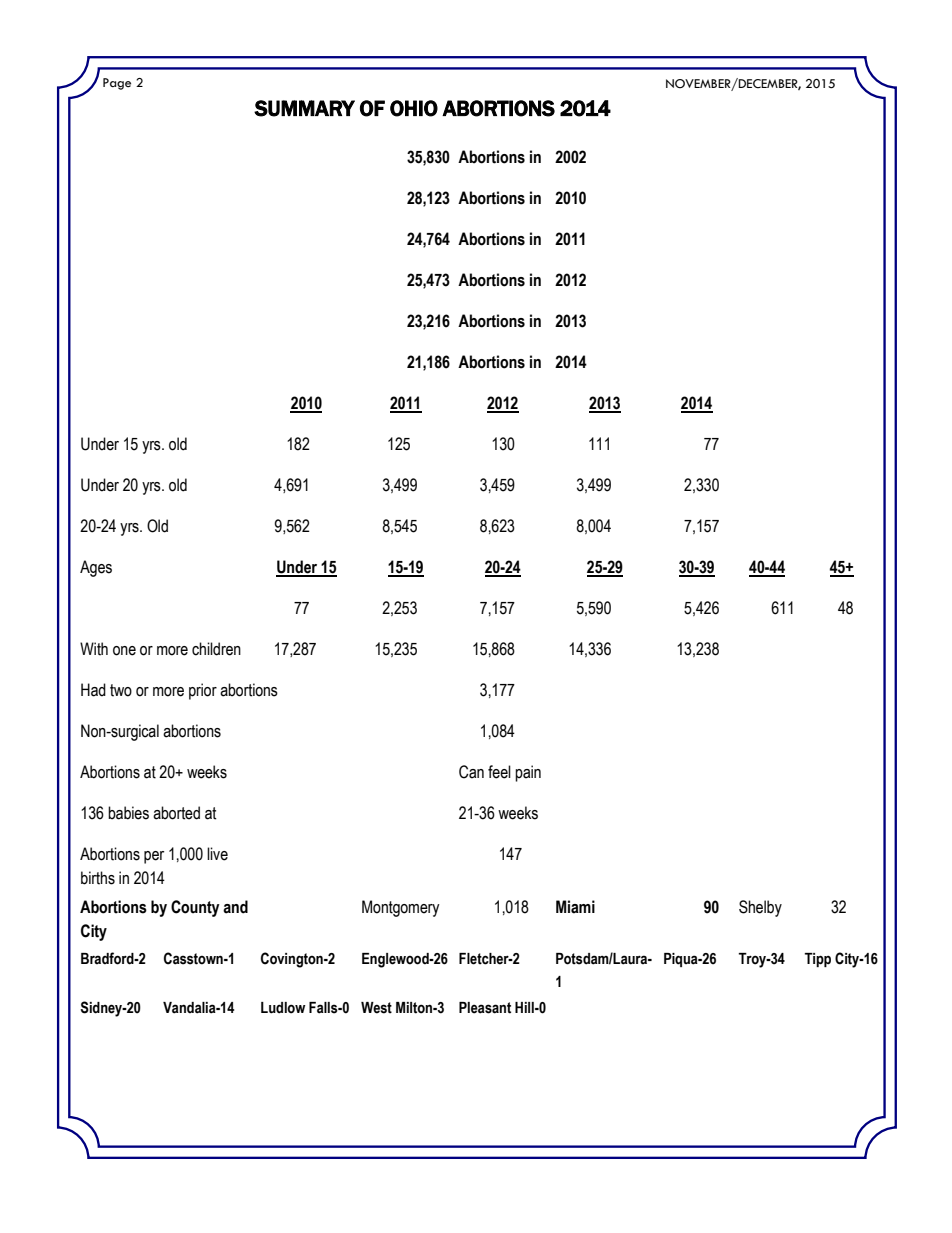  Describe the element at coordinates (471, 772) in the screenshot. I see `Can` at that location.
